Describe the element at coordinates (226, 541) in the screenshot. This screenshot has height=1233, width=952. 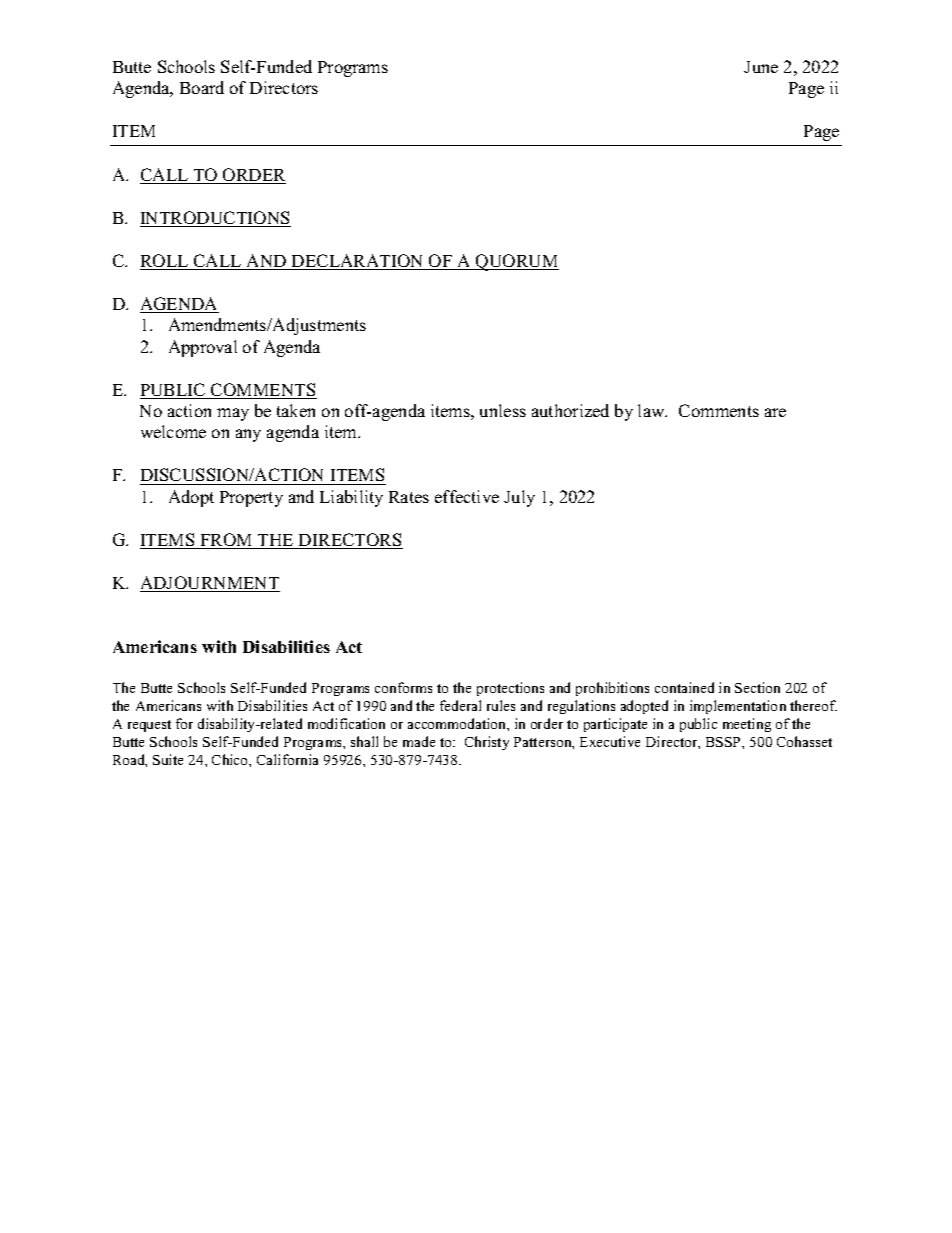
I see `FROM` at that location.
